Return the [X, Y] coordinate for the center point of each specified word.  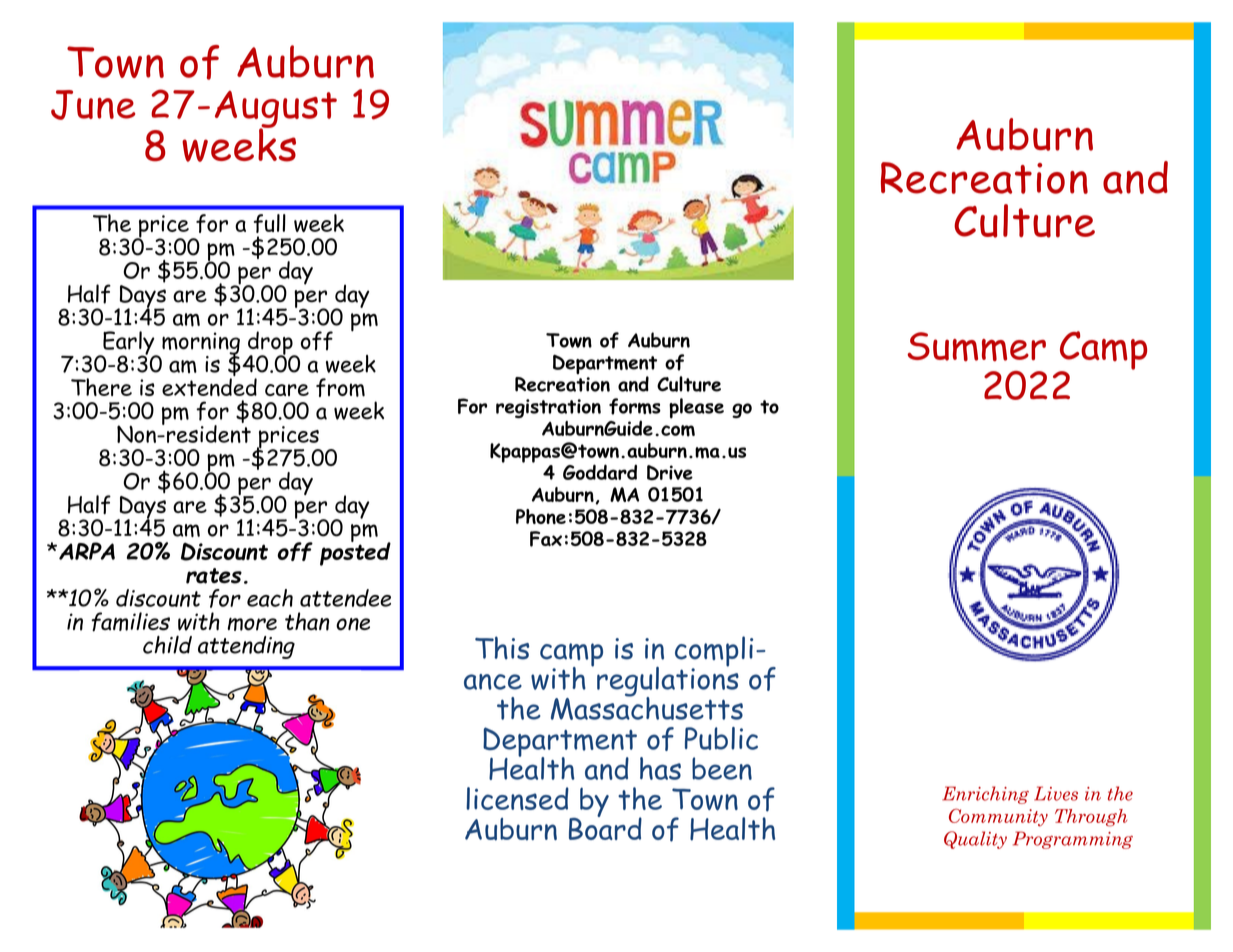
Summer [976, 347]
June [93, 105]
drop [271, 344]
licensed [517, 798]
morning [201, 344]
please [696, 408]
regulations [668, 681]
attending [246, 647]
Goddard [600, 472]
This [502, 648]
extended [209, 387]
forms [635, 406]
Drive [670, 473]
